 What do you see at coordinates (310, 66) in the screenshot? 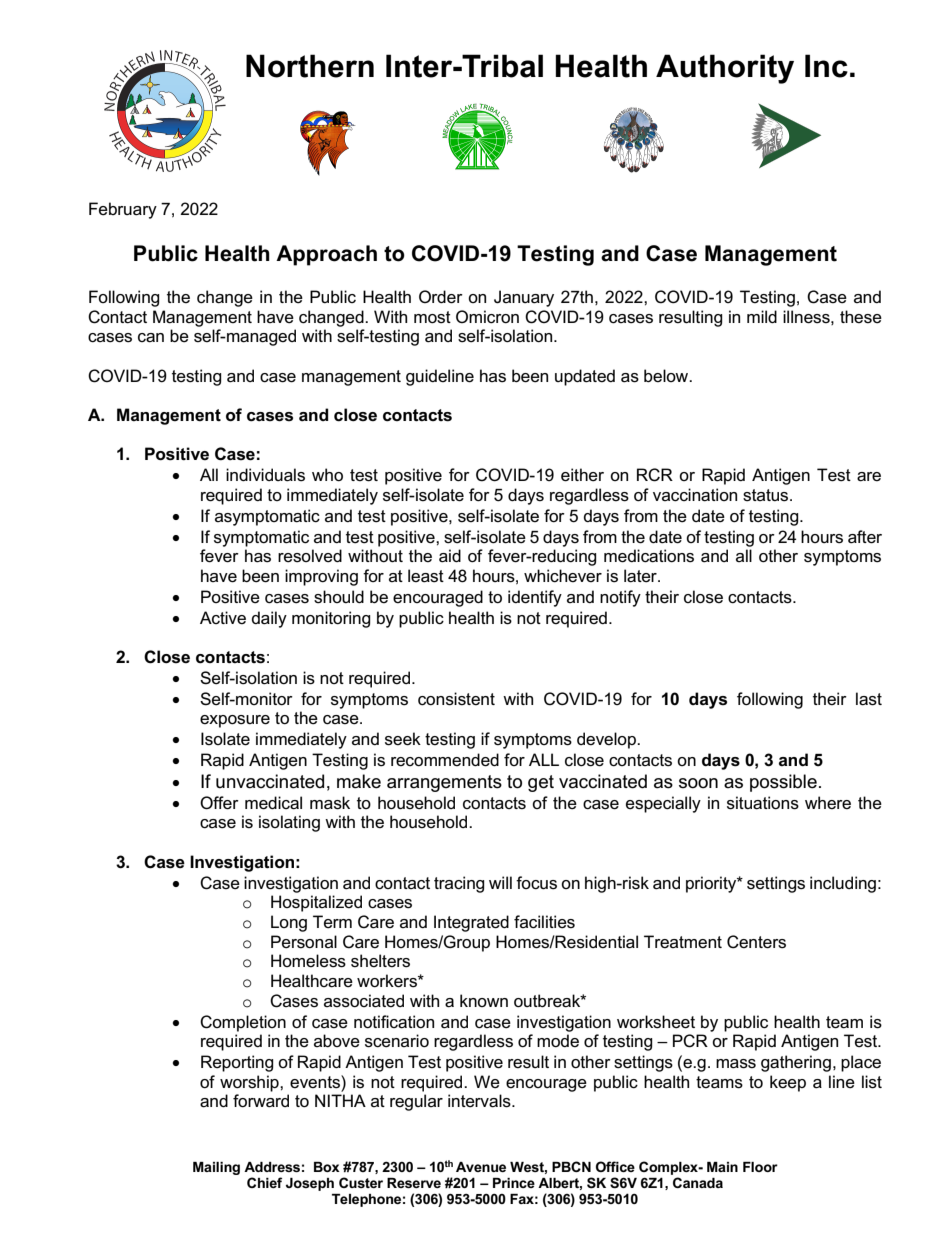
I see `Northern` at bounding box center [310, 66].
